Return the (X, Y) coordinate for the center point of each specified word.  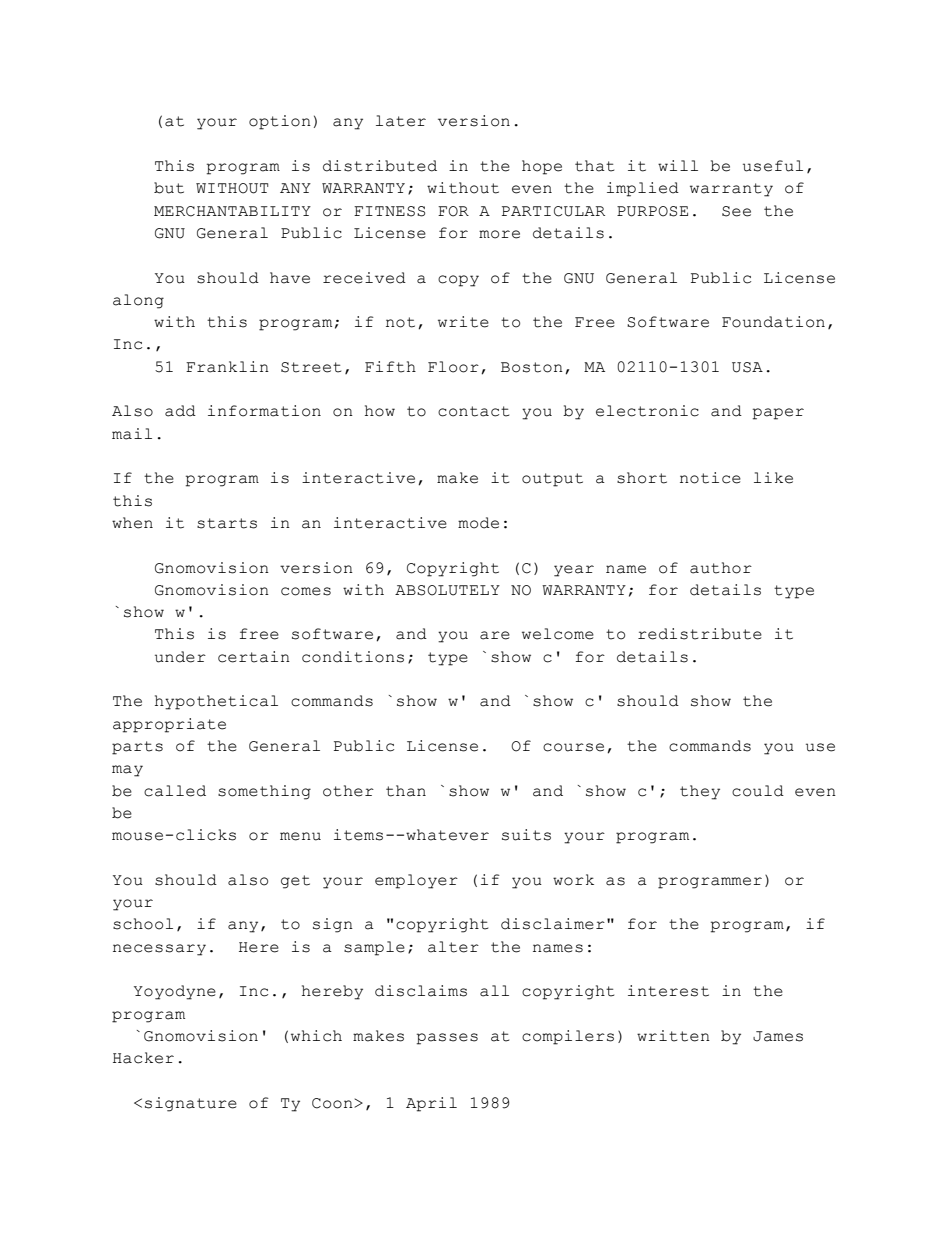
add (180, 411)
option (280, 122)
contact (473, 411)
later (401, 121)
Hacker (143, 1058)
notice (710, 478)
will (678, 165)
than (406, 791)
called (175, 791)
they (700, 792)
